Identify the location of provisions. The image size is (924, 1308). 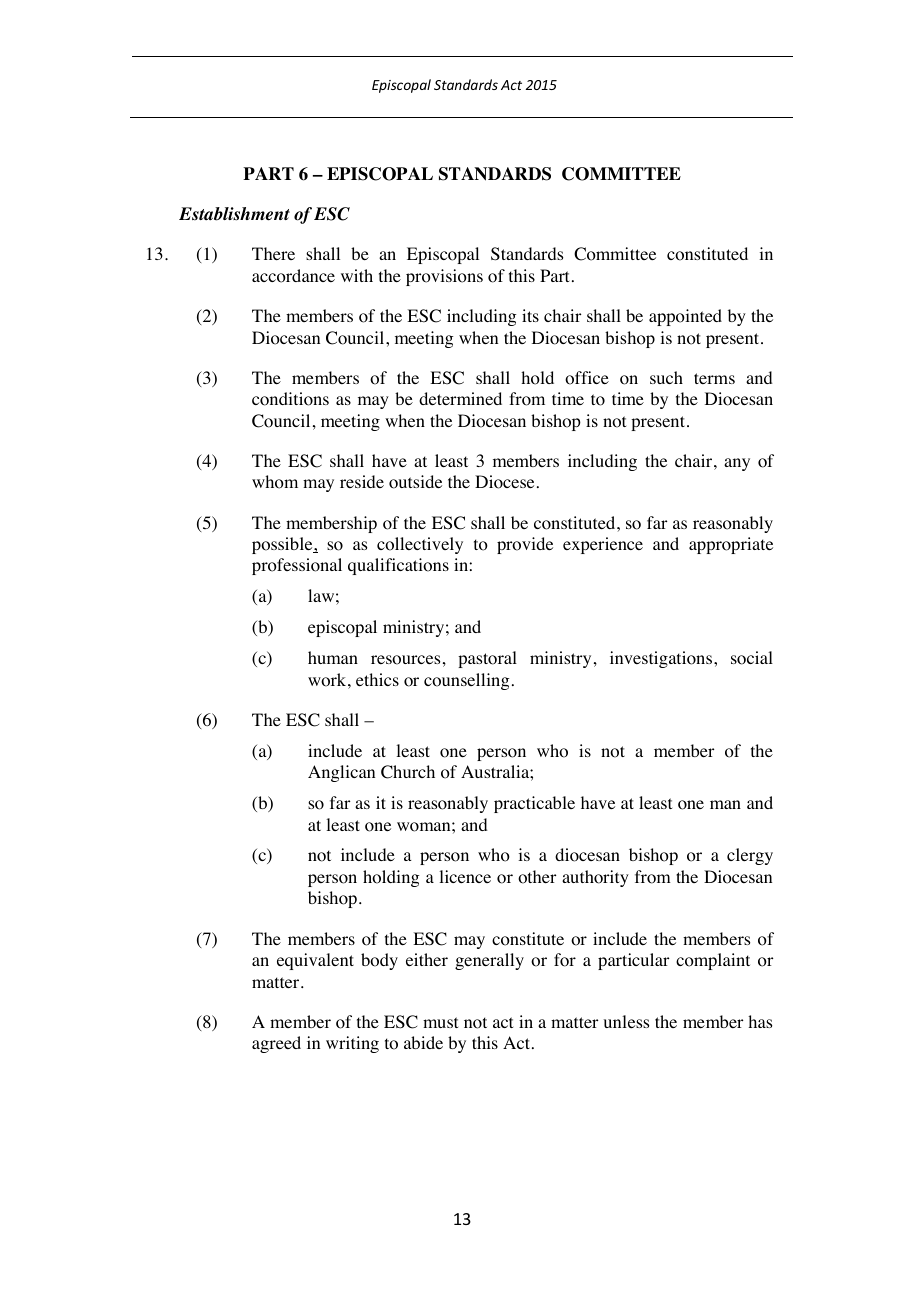
(444, 277).
